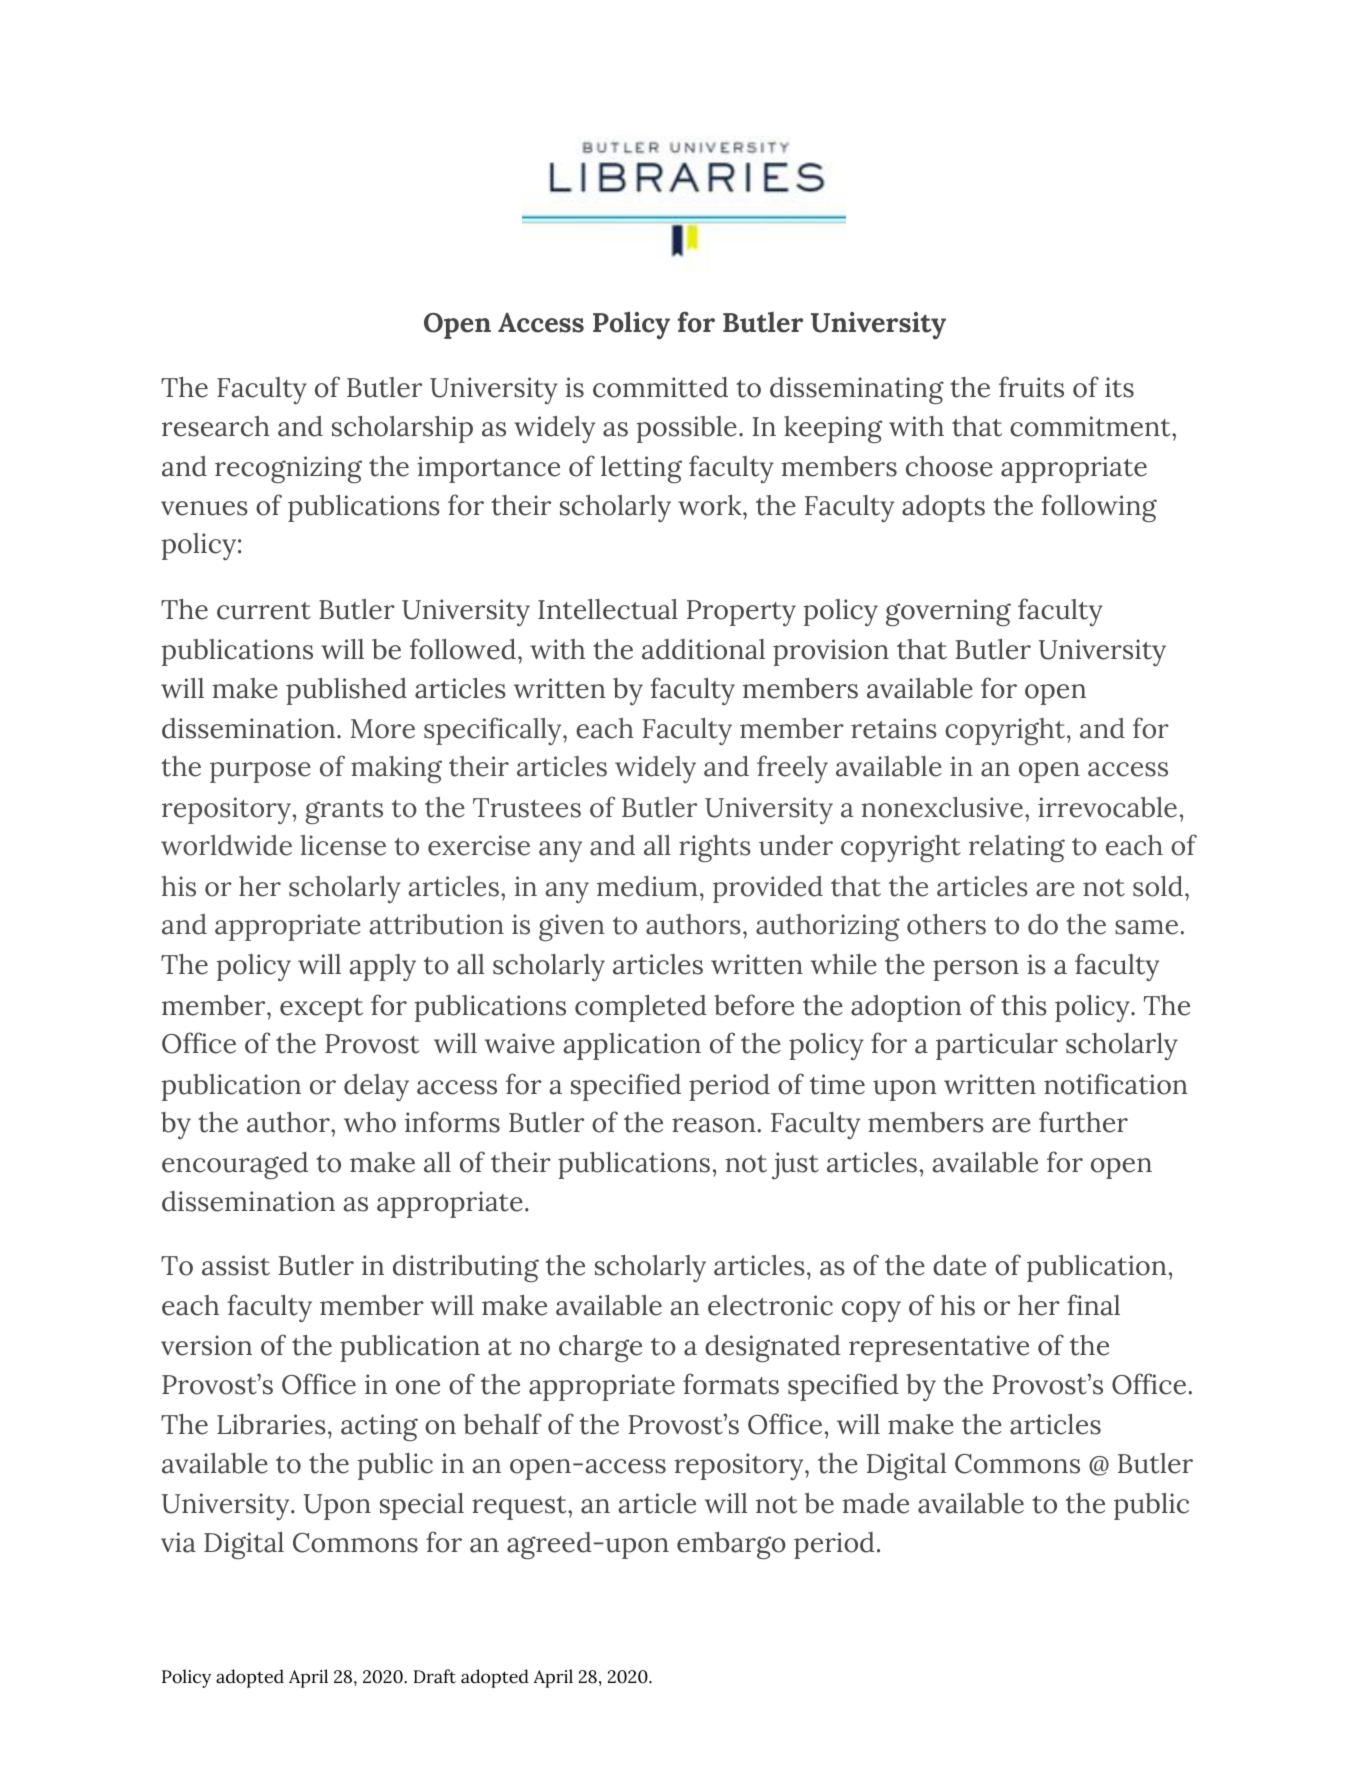 This image has height=1772, width=1370. I want to click on embargo, so click(731, 1545).
